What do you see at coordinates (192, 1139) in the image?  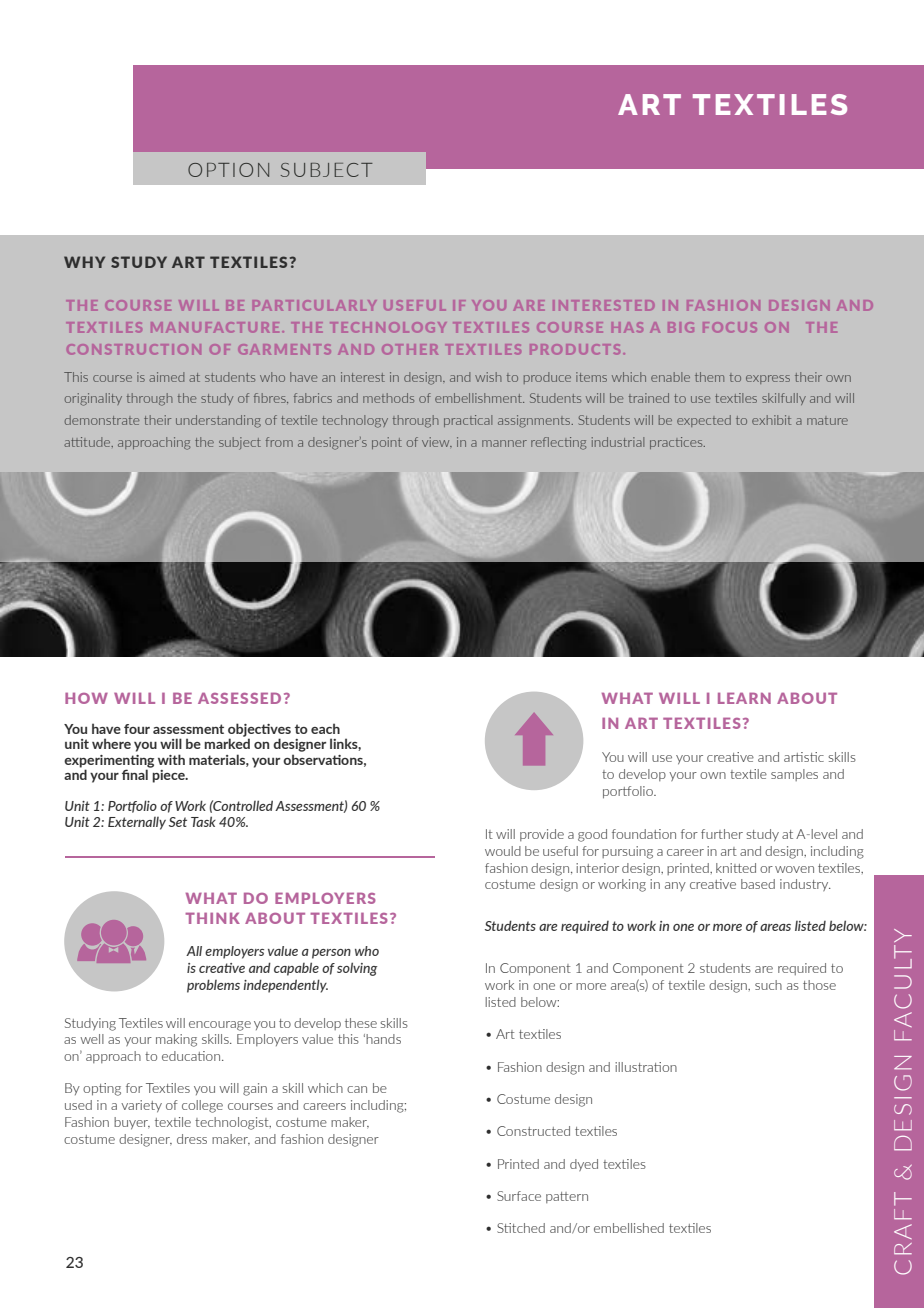 I see `dress` at bounding box center [192, 1139].
